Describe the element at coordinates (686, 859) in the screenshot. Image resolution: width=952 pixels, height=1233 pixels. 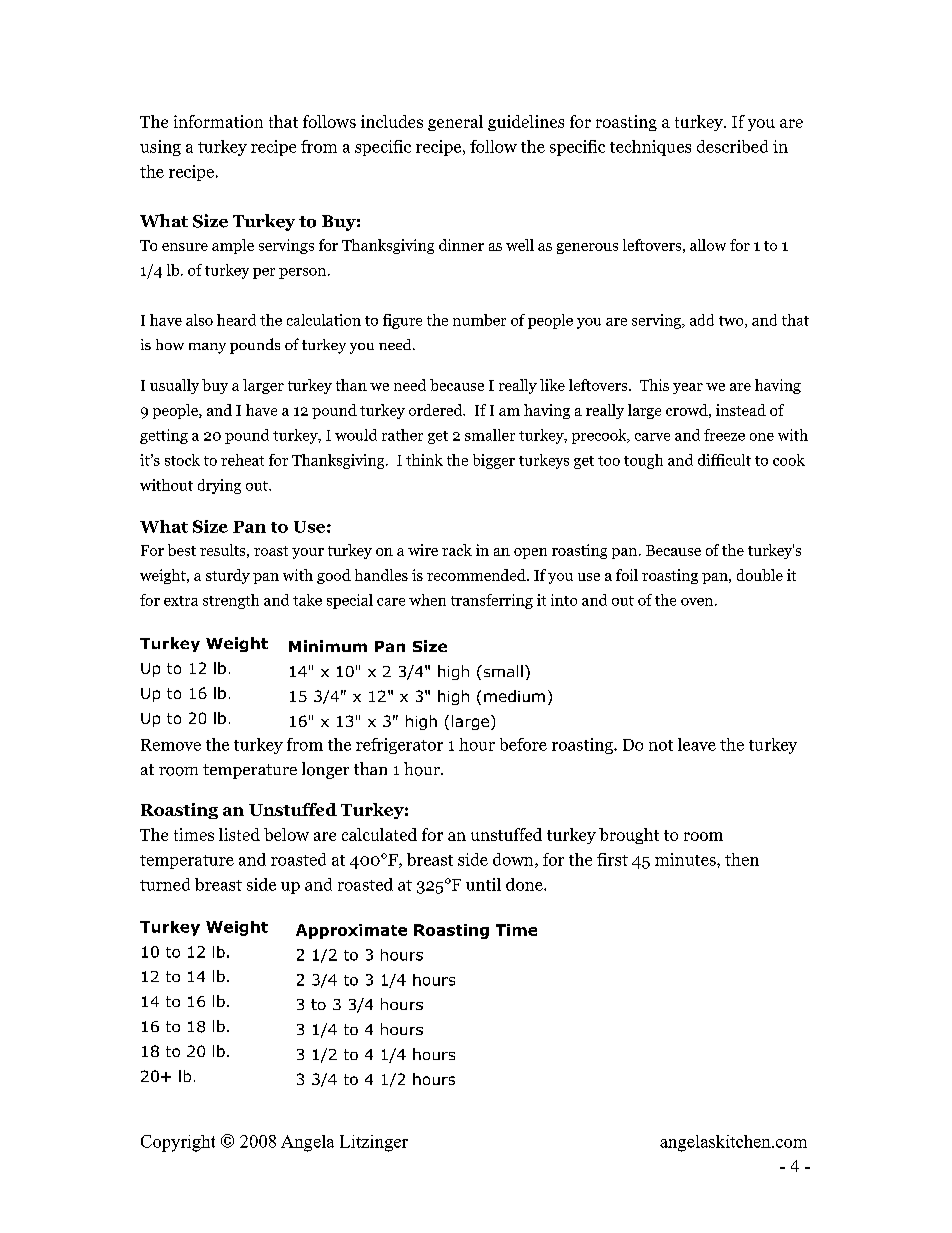
I see `minutes` at that location.
